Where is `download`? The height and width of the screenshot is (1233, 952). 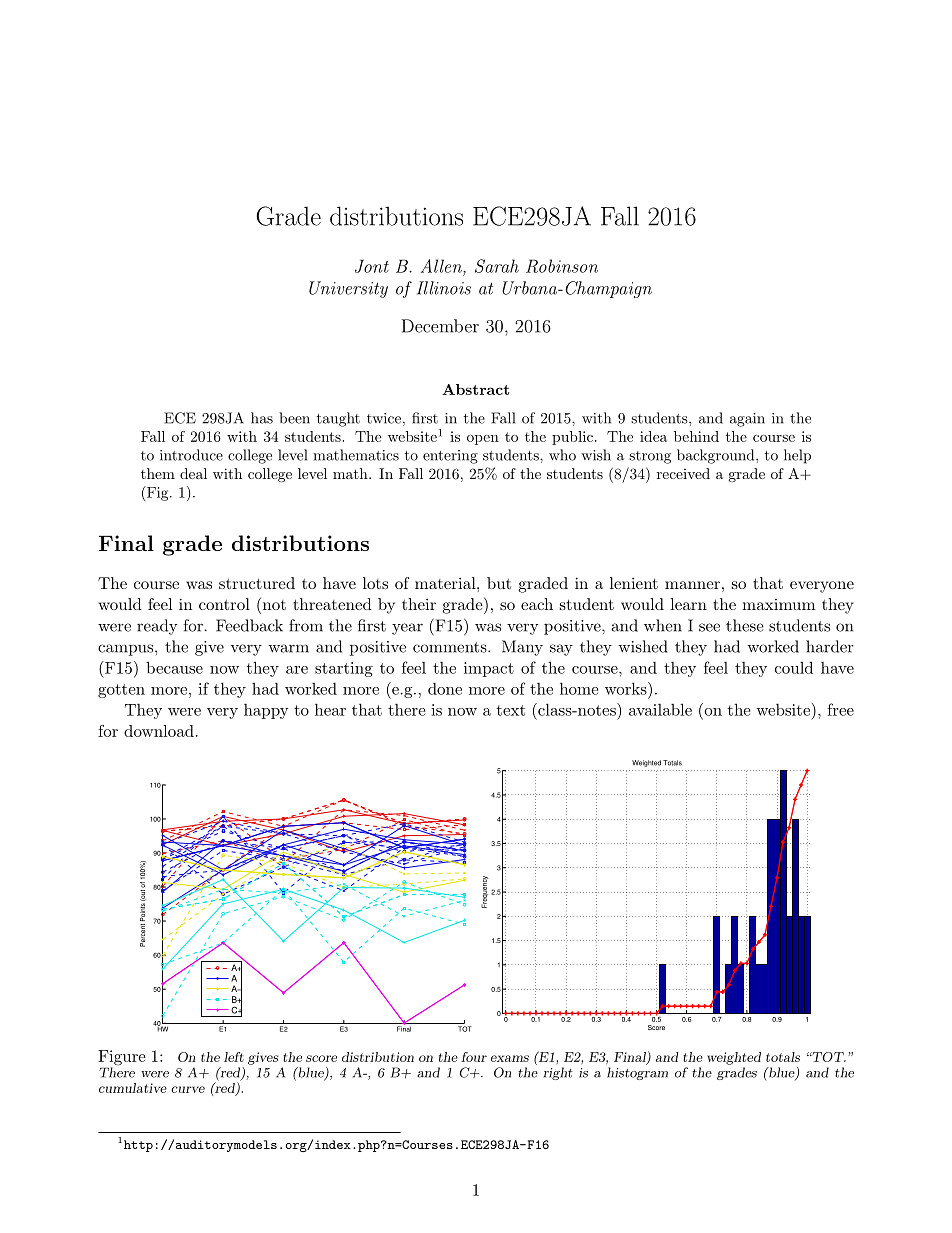
download is located at coordinates (159, 731).
